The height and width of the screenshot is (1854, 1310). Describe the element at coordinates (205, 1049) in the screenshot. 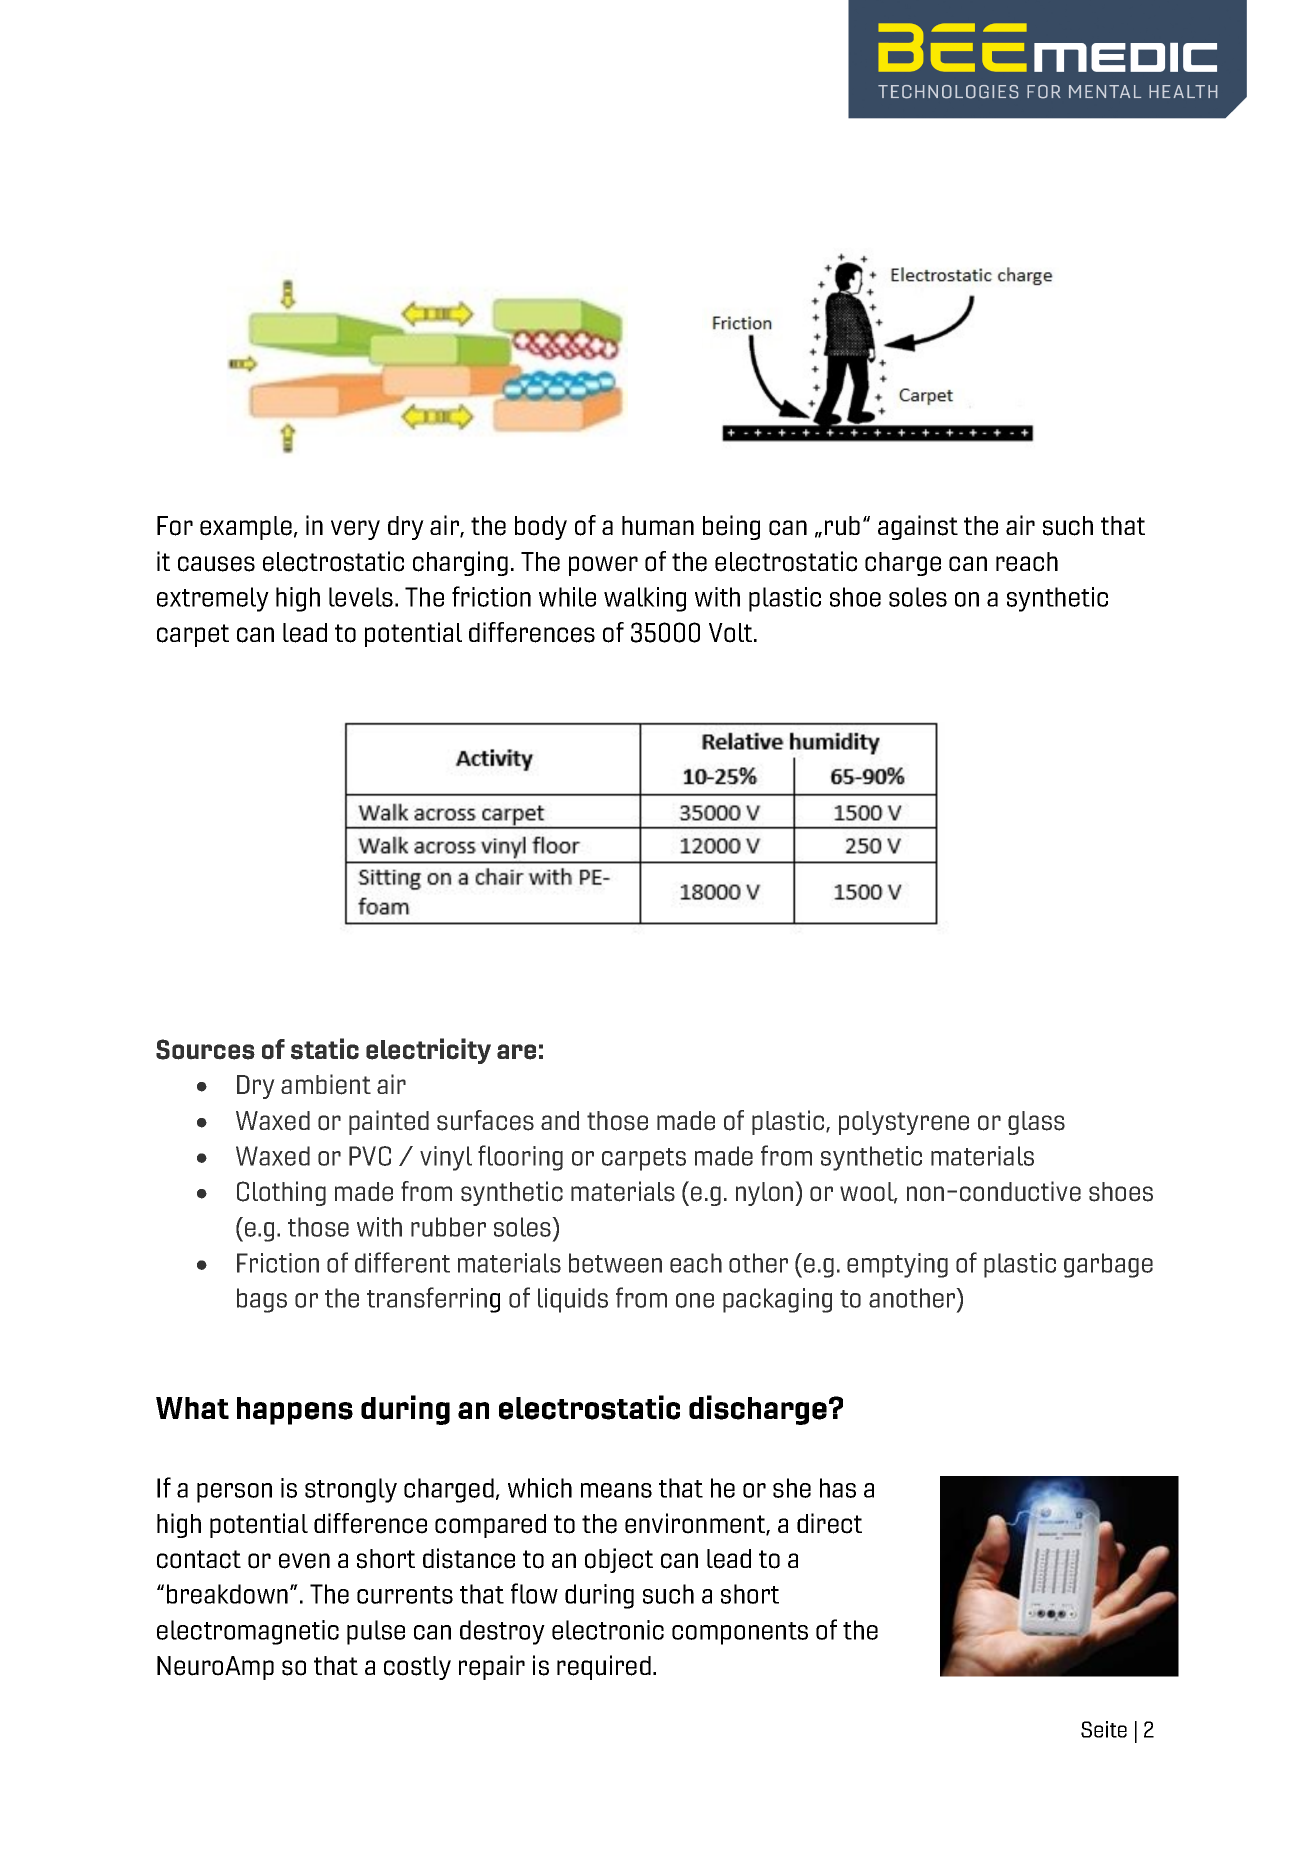

I see `Sources` at that location.
